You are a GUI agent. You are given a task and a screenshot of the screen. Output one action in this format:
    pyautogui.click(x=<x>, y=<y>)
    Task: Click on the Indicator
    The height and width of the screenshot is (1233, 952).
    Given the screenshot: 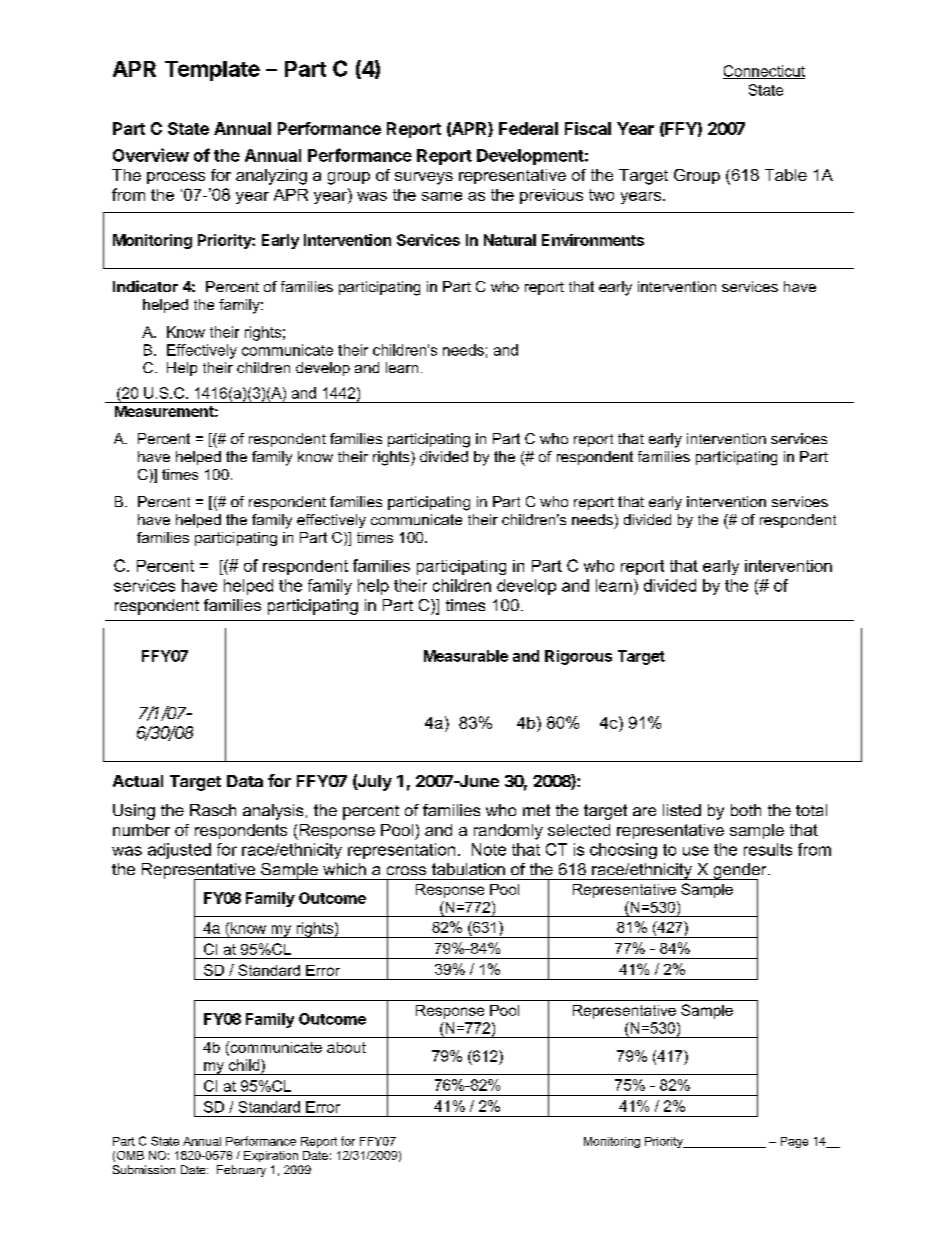 What is the action you would take?
    pyautogui.click(x=145, y=286)
